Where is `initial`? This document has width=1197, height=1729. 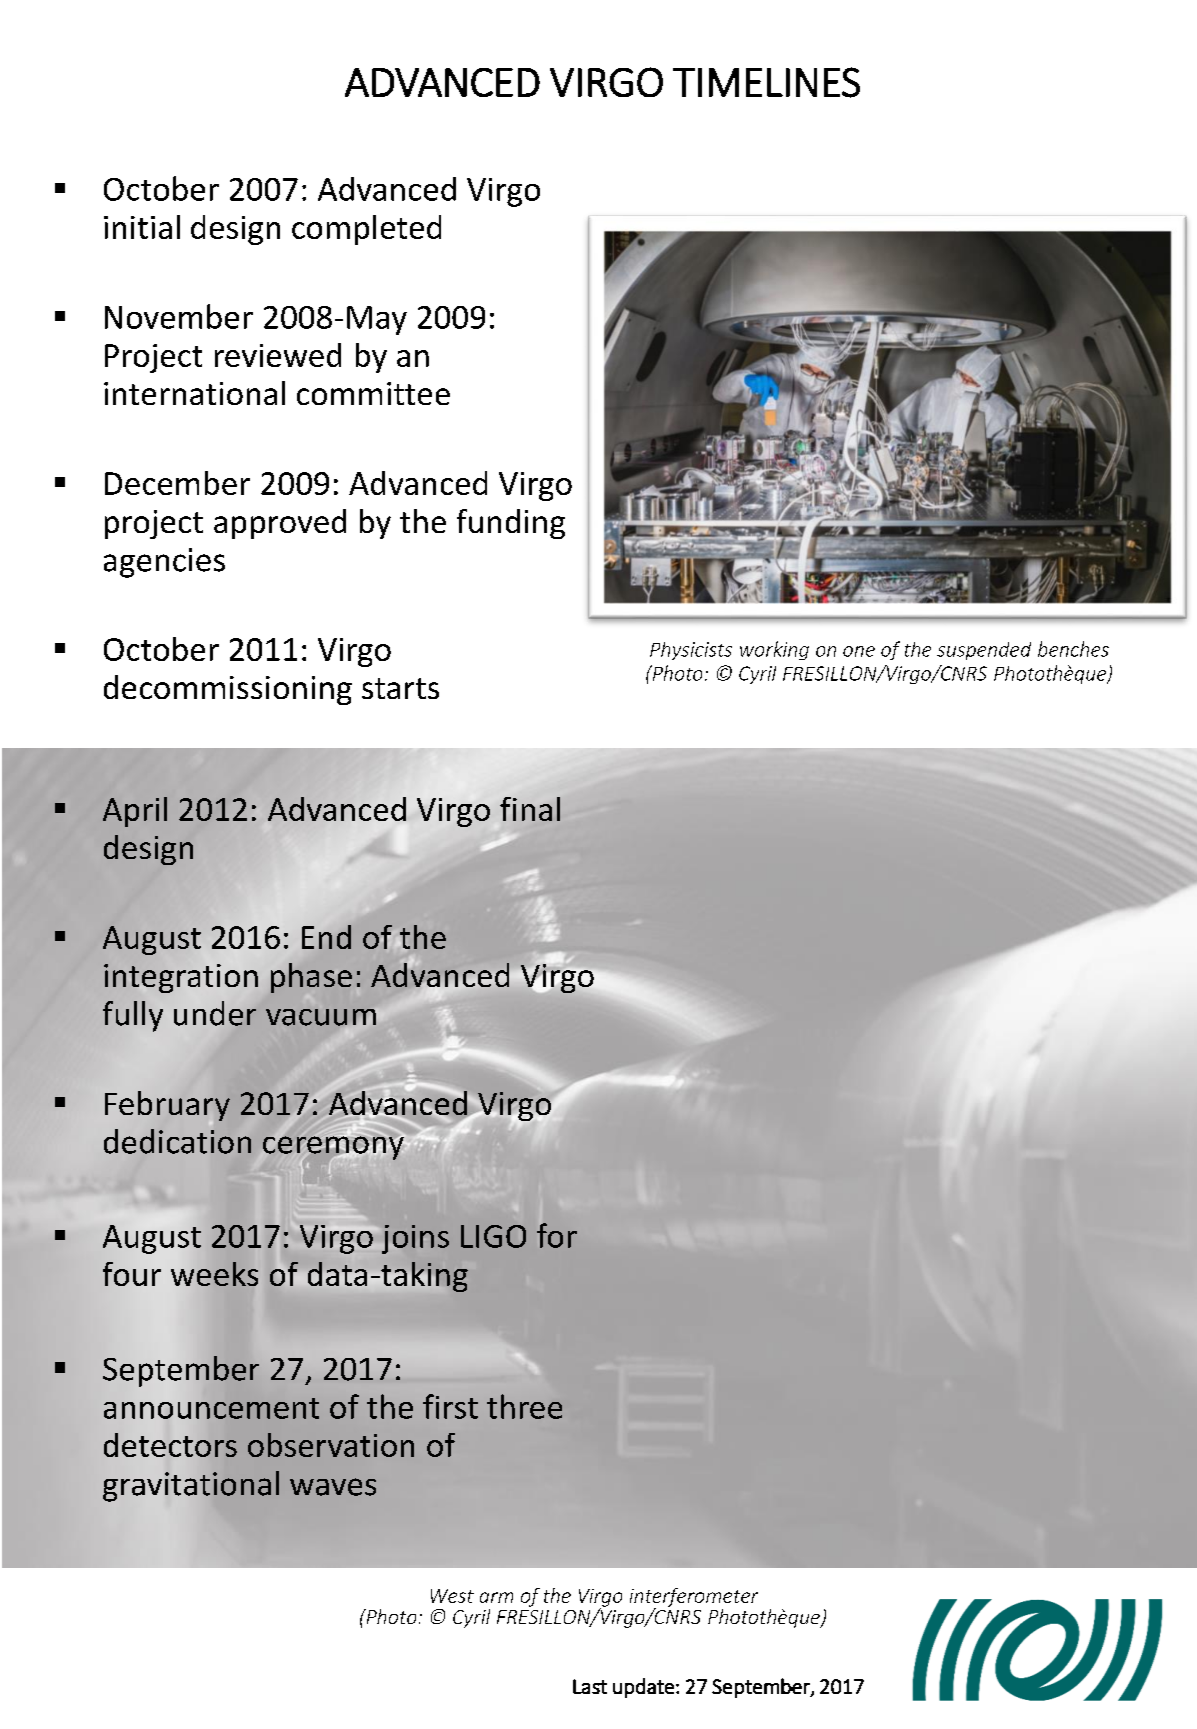
initial is located at coordinates (142, 227).
